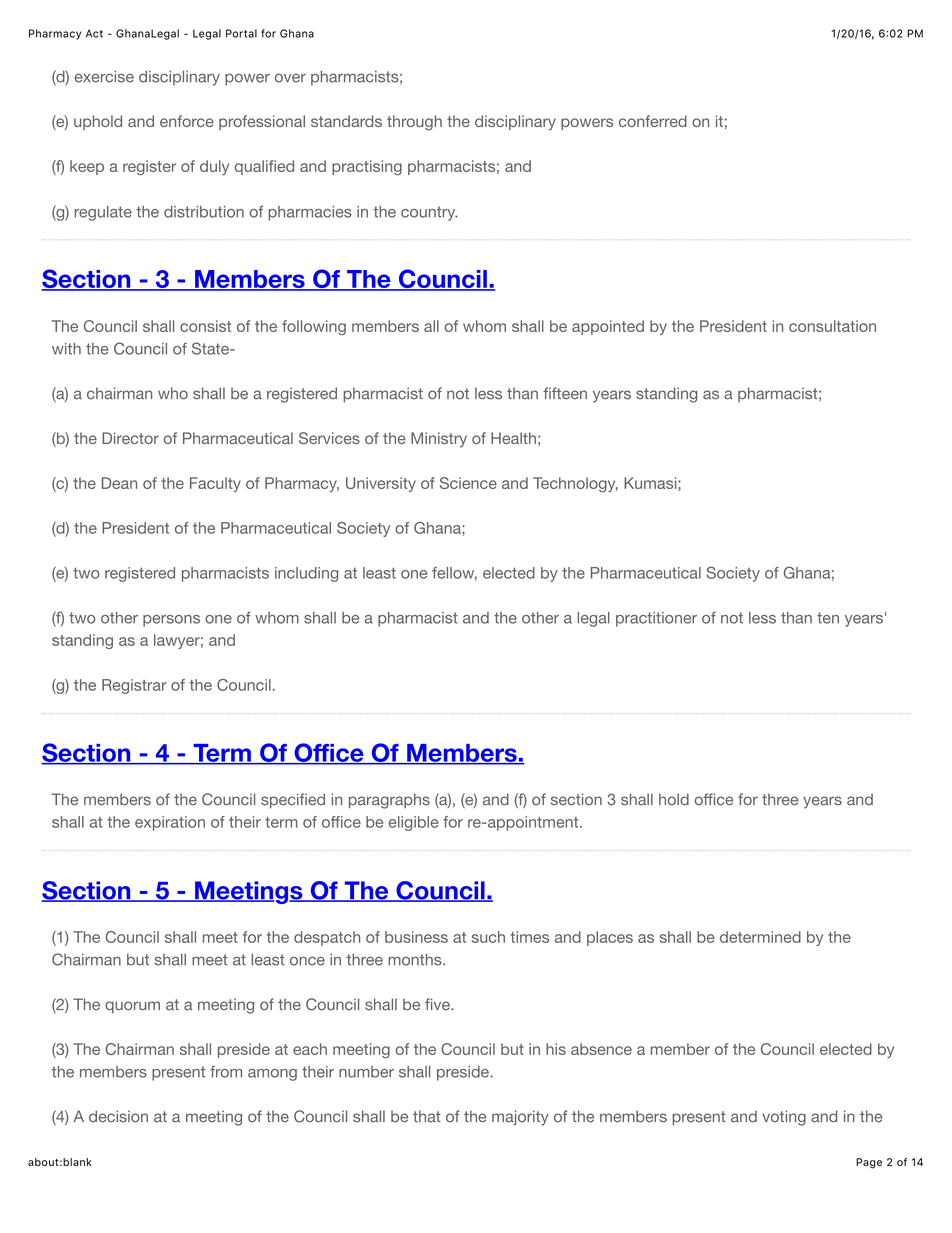 The image size is (952, 1233). Describe the element at coordinates (565, 393) in the screenshot. I see `fifteen` at that location.
